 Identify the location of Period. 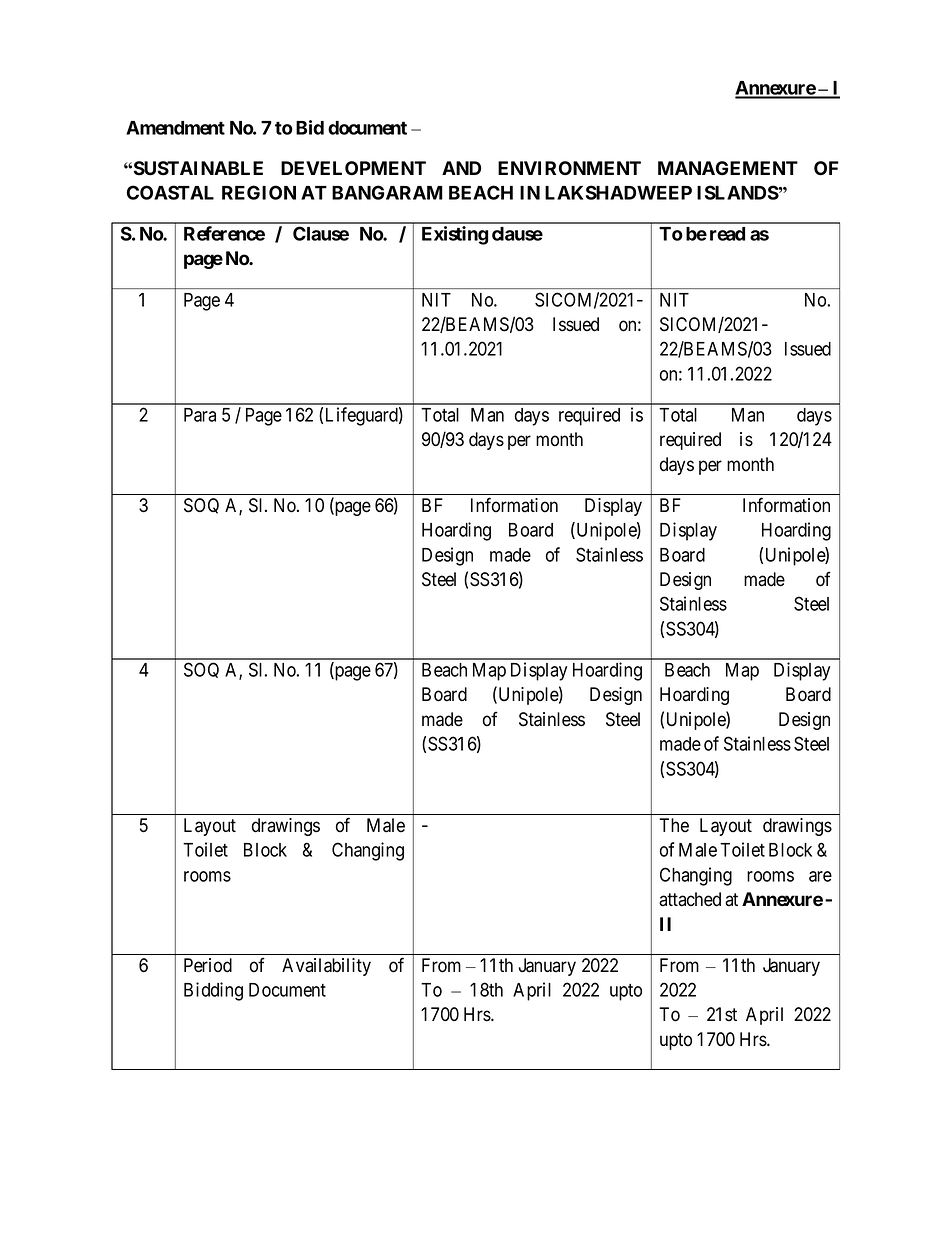
(208, 965).
